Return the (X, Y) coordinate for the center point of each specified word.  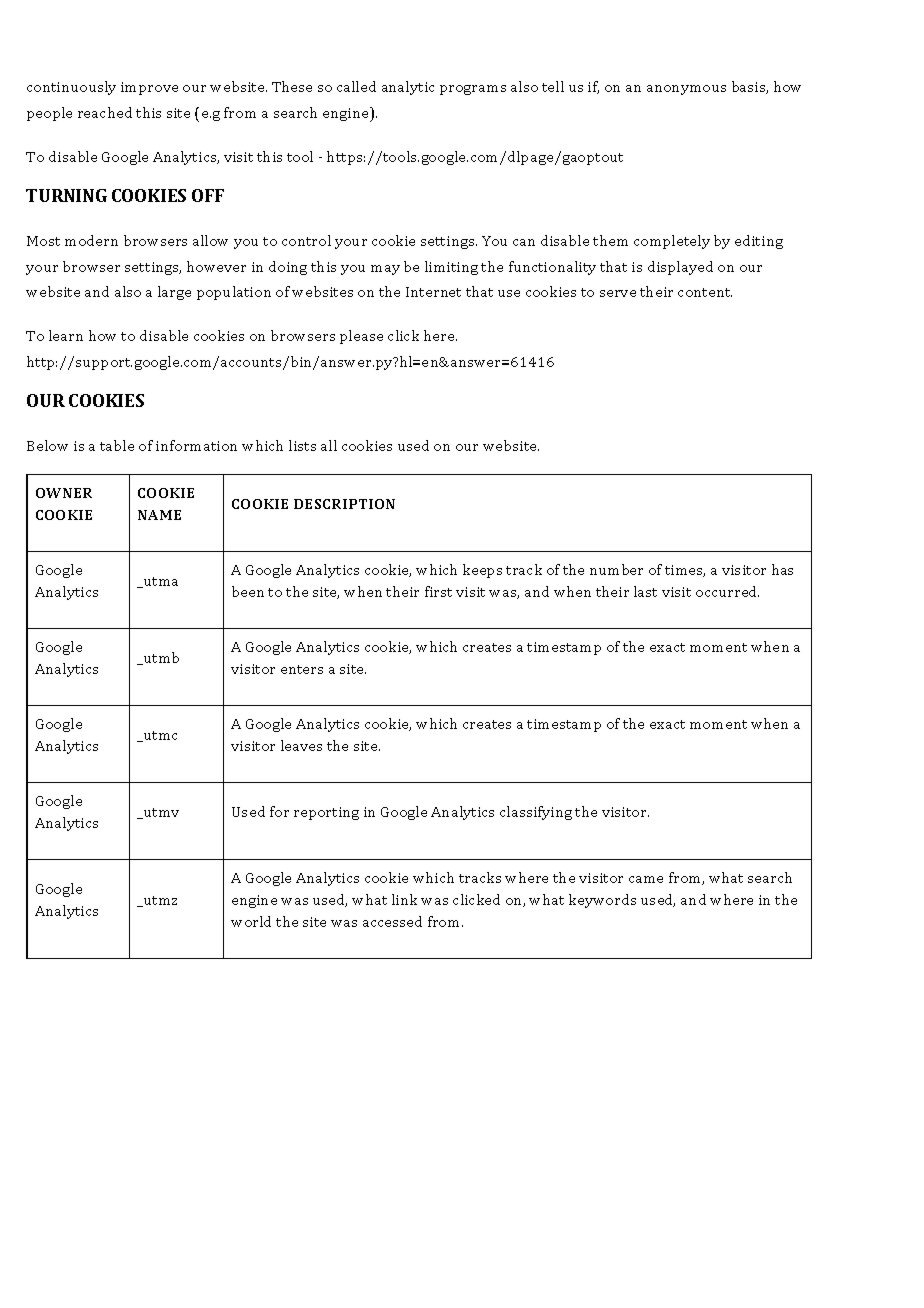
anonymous (686, 90)
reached (105, 112)
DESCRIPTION (344, 504)
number (616, 569)
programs (473, 90)
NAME (159, 515)
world (251, 921)
